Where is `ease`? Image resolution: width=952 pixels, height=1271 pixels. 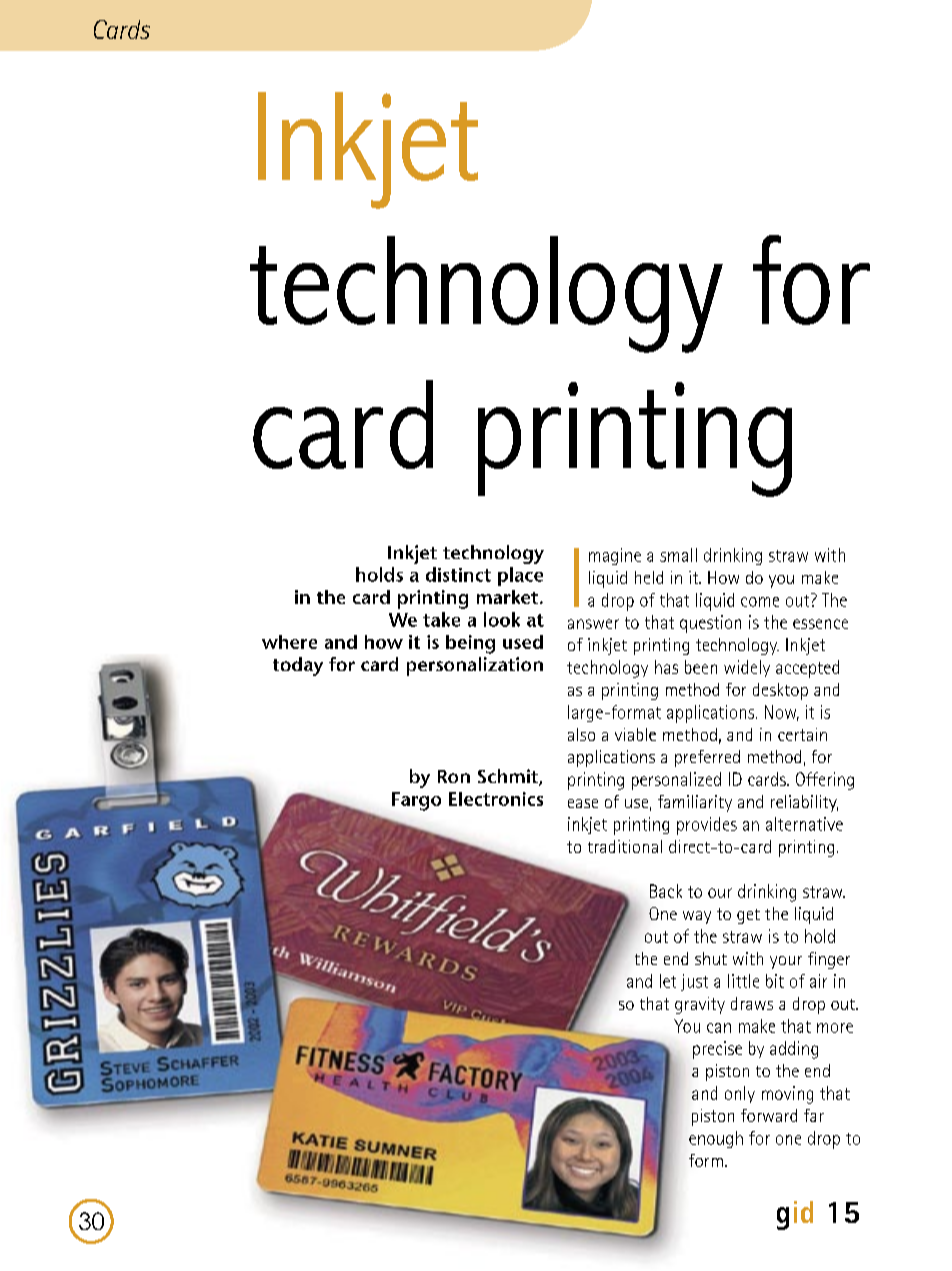
ease is located at coordinates (583, 803).
